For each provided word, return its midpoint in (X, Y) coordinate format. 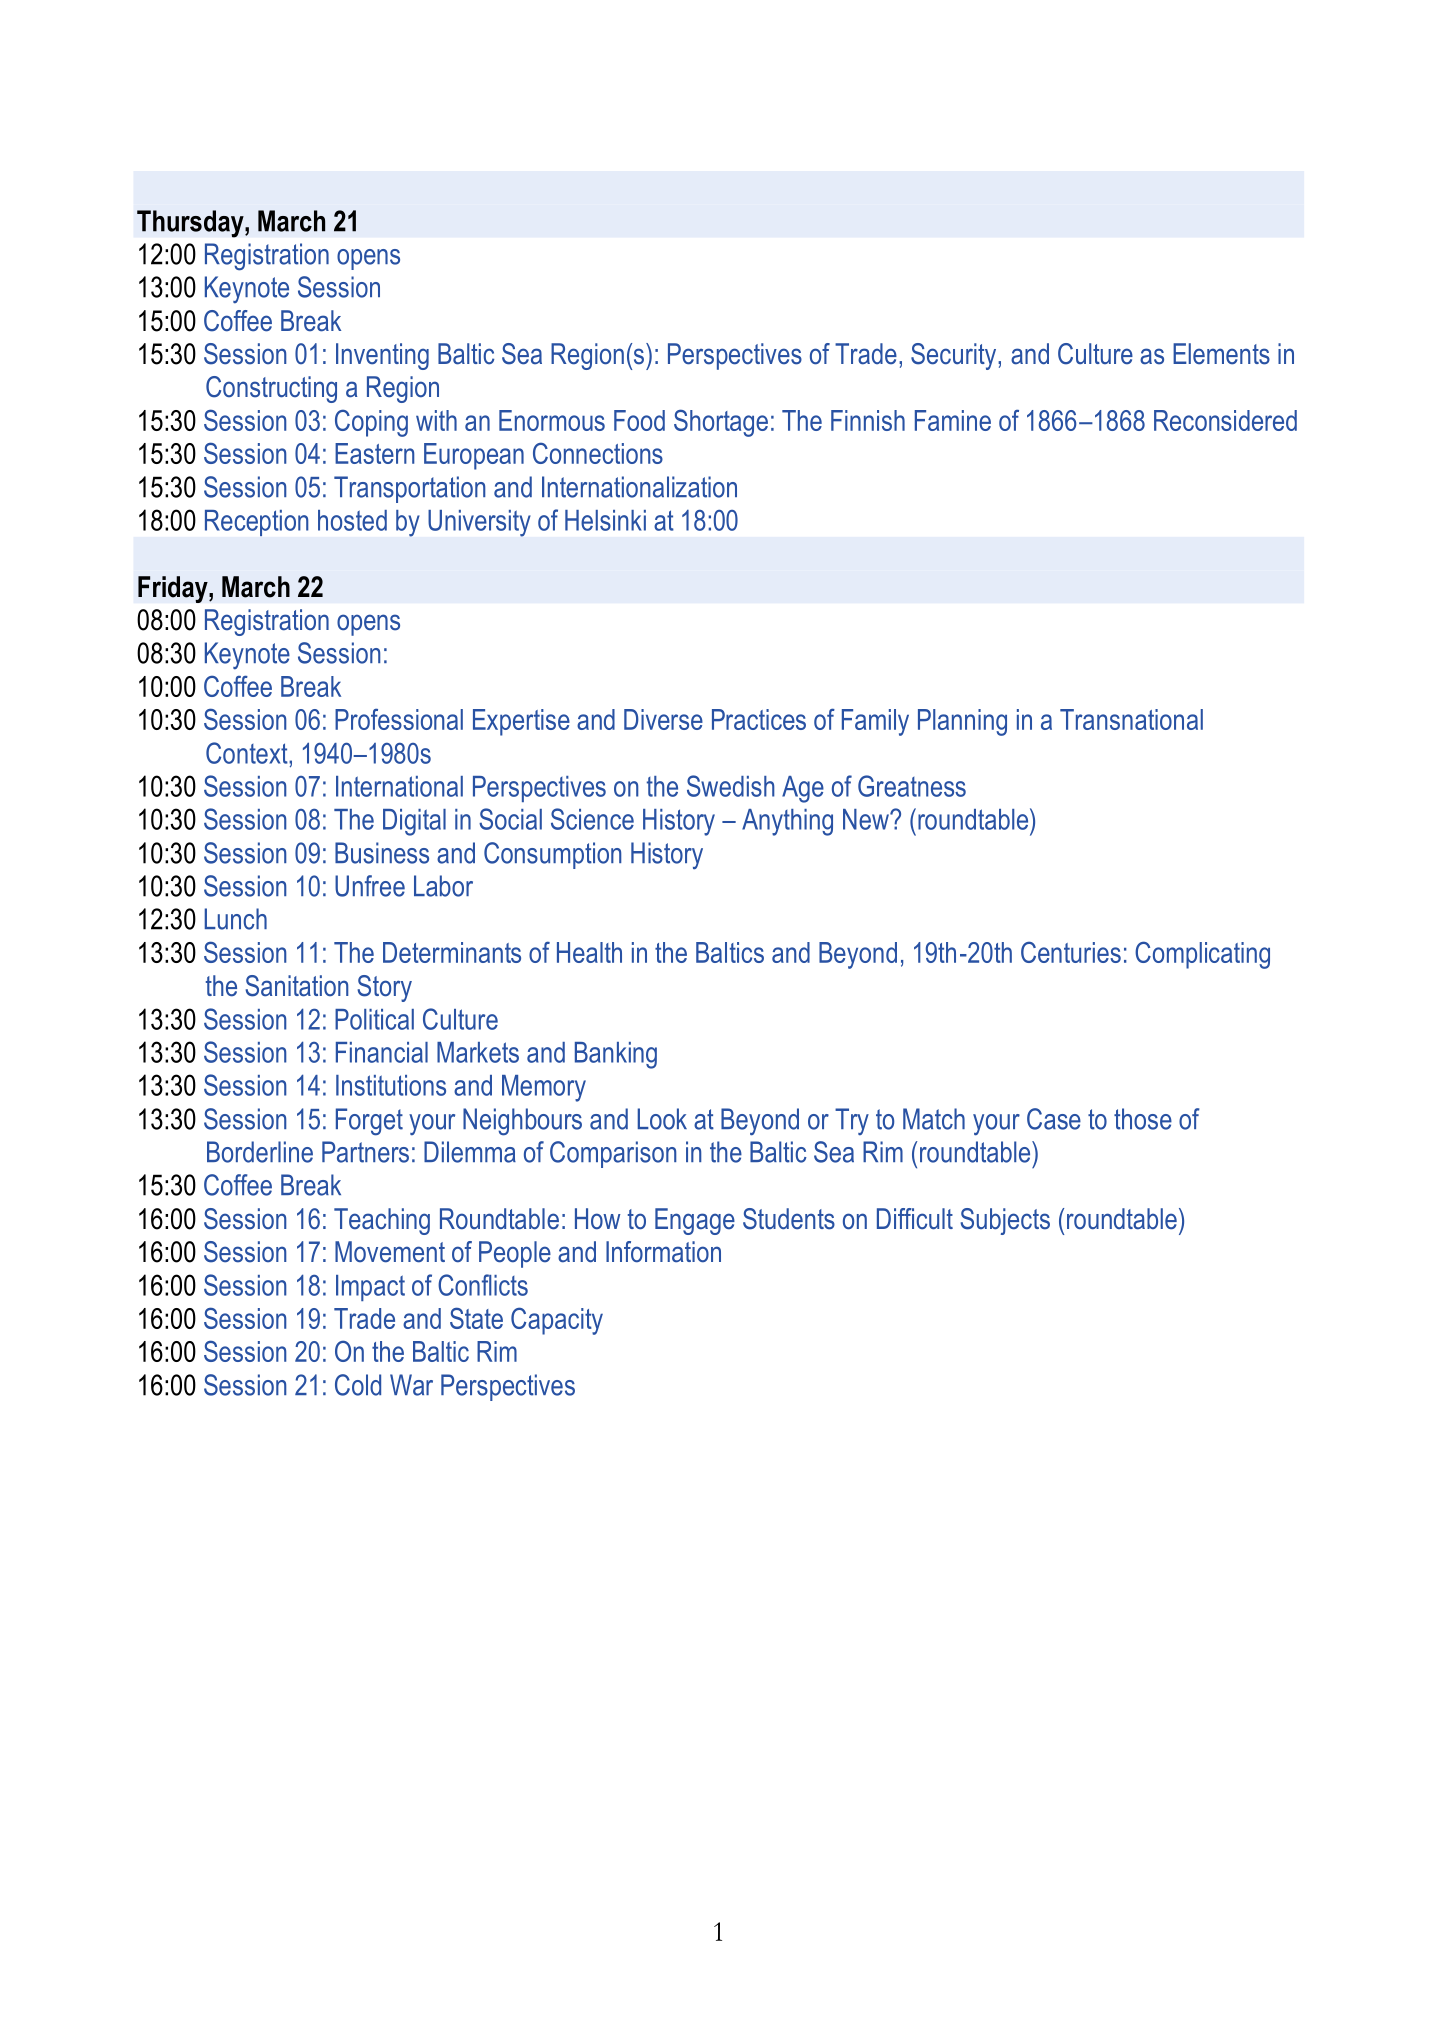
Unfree (370, 886)
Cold (358, 1385)
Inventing (382, 356)
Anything (787, 822)
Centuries (1071, 952)
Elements (1221, 354)
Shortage (721, 423)
